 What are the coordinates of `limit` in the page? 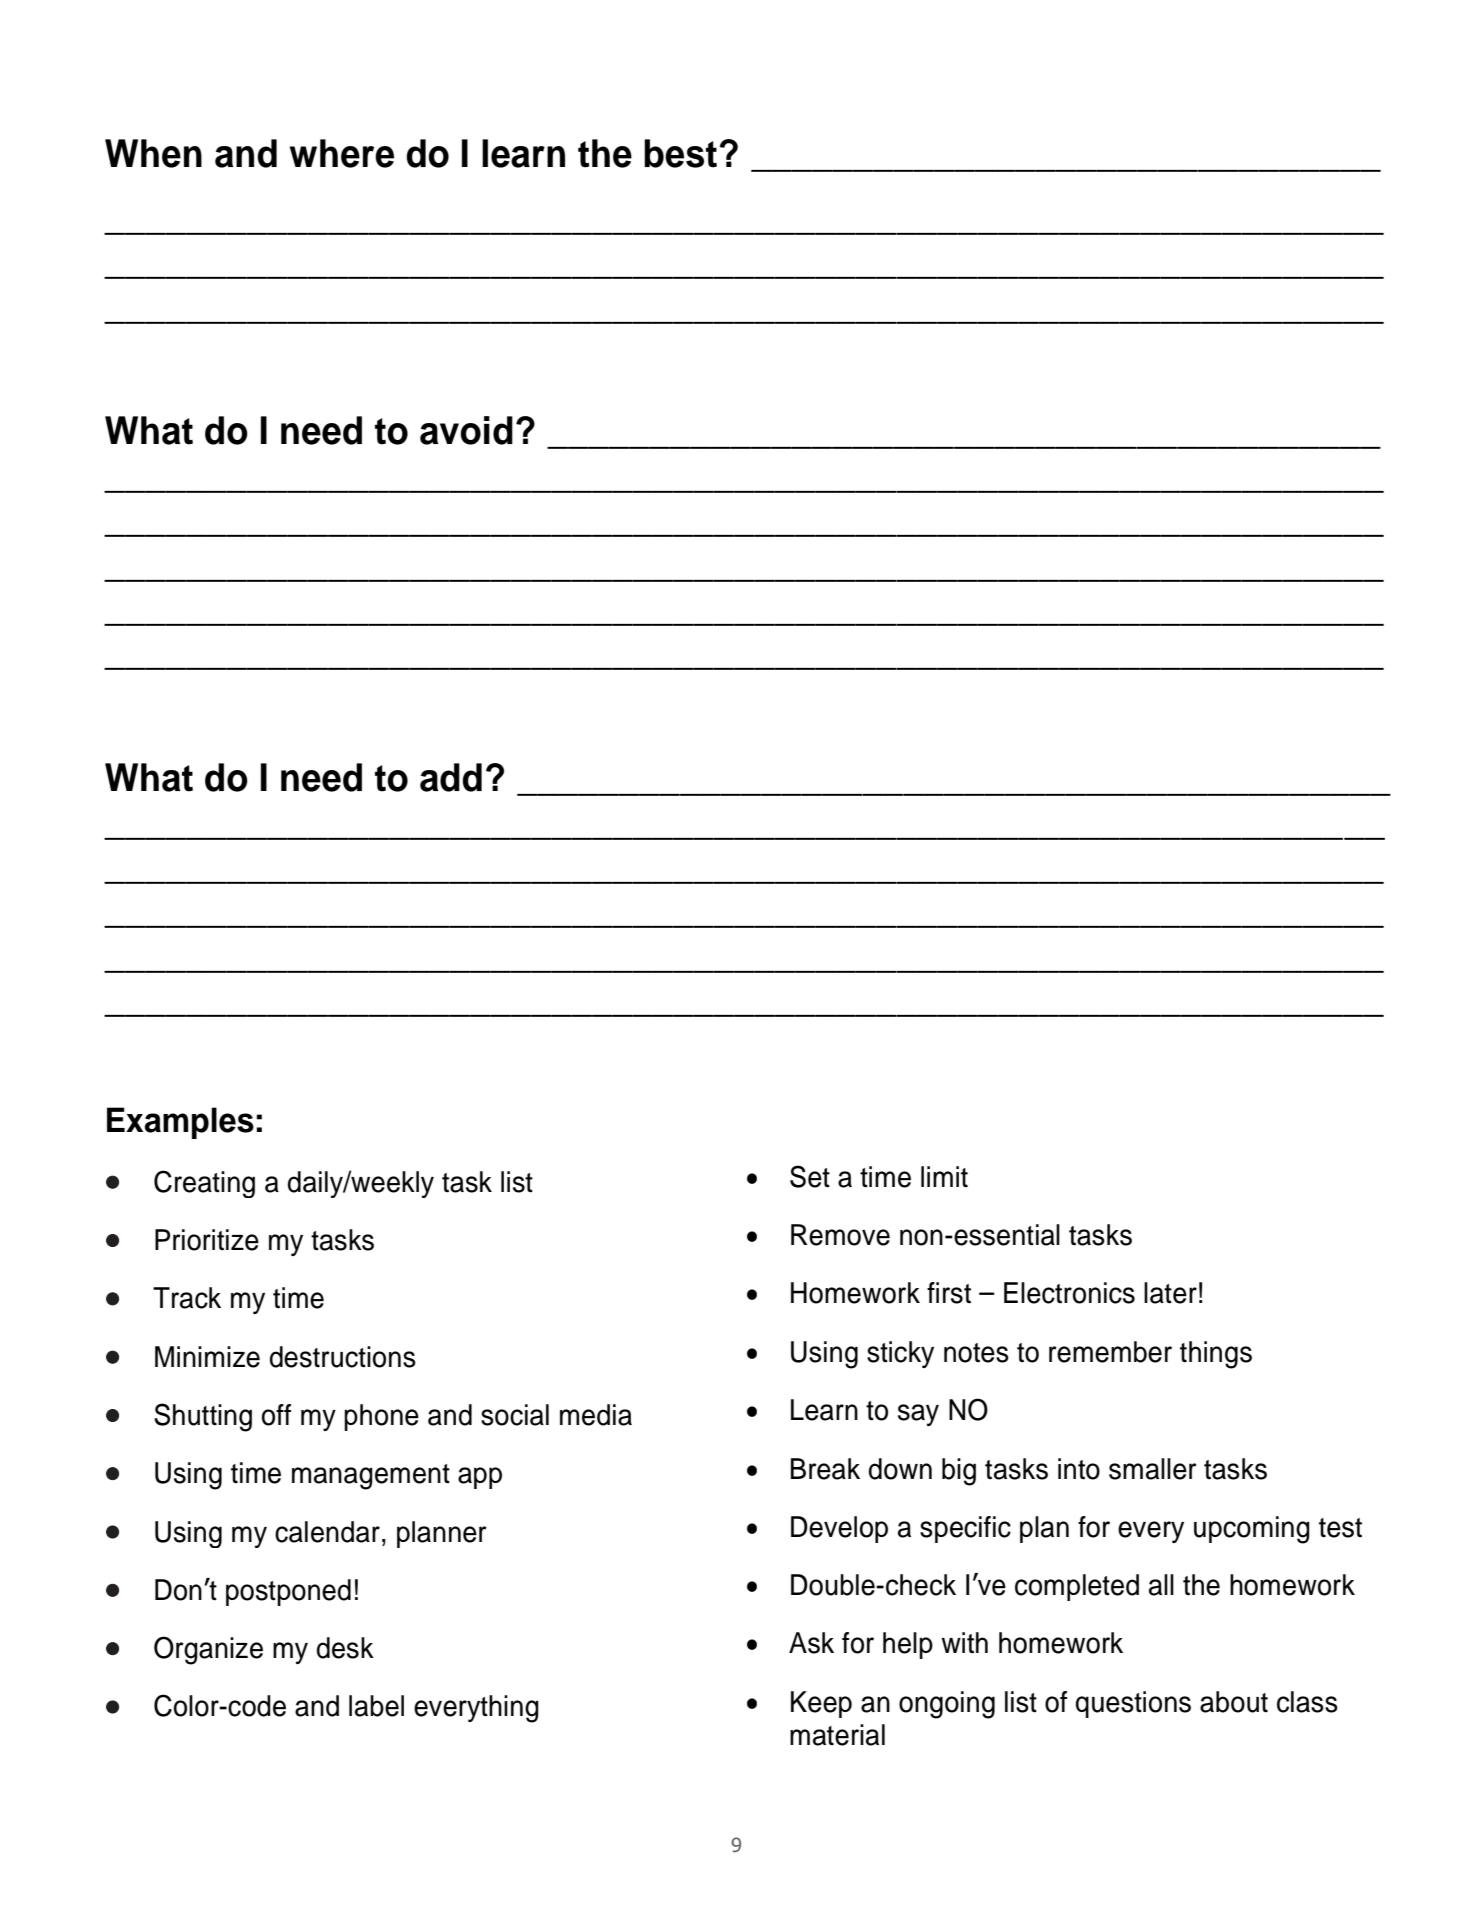 It's located at (944, 1176).
